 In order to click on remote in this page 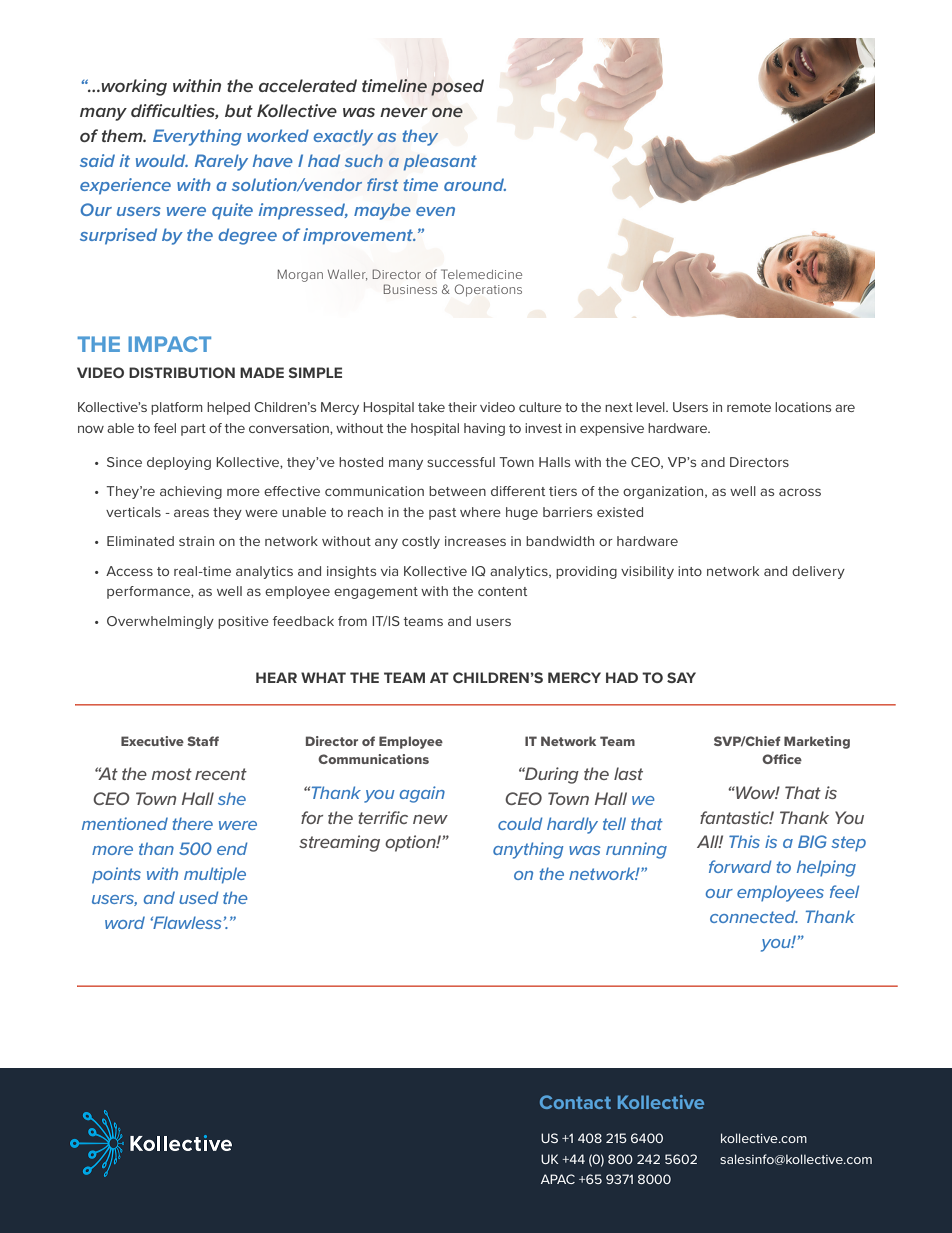, I will do `click(749, 407)`.
